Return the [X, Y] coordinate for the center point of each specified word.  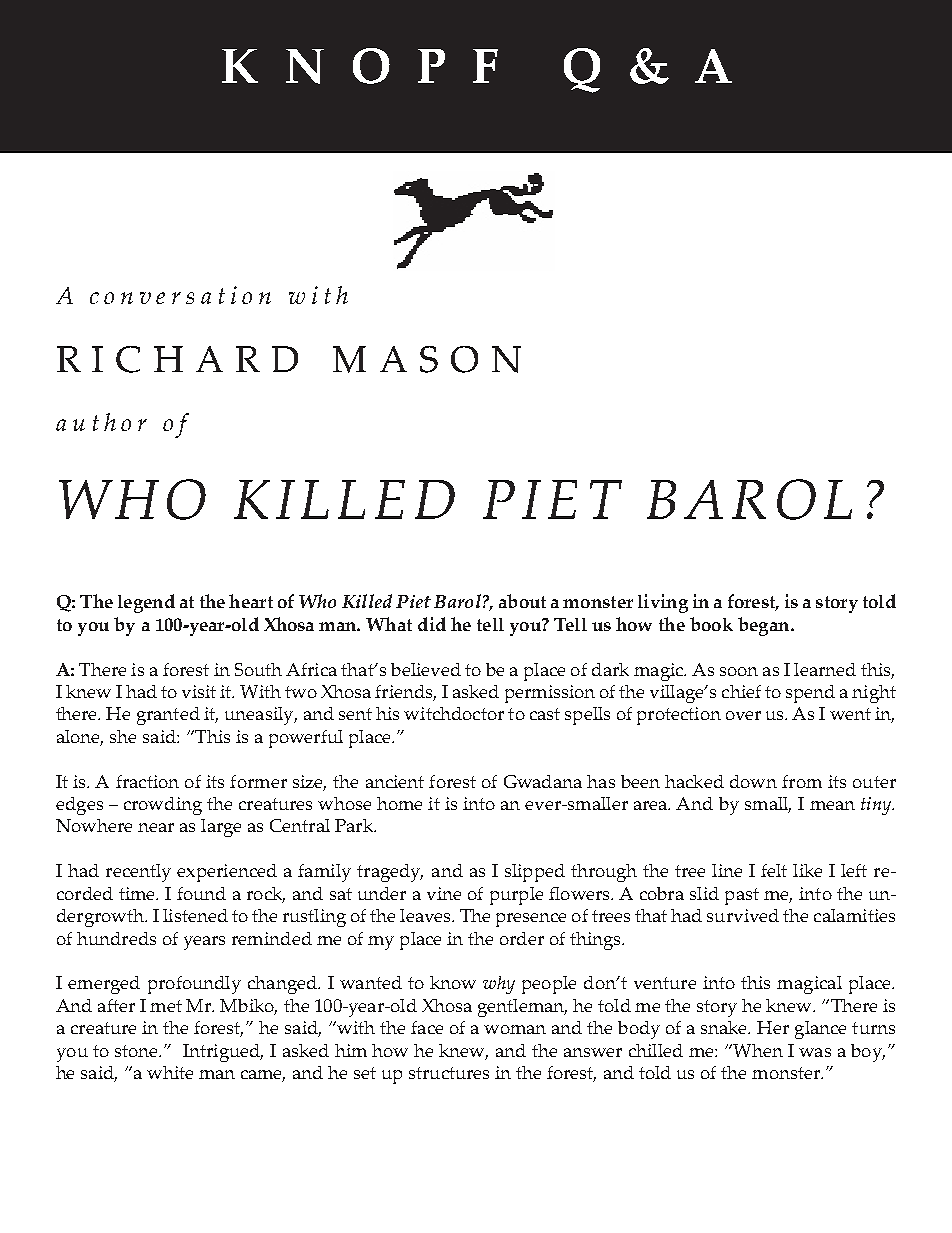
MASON [427, 359]
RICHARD [177, 359]
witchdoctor [454, 713]
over [743, 715]
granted [168, 716]
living [663, 603]
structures [449, 1073]
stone [137, 1051]
